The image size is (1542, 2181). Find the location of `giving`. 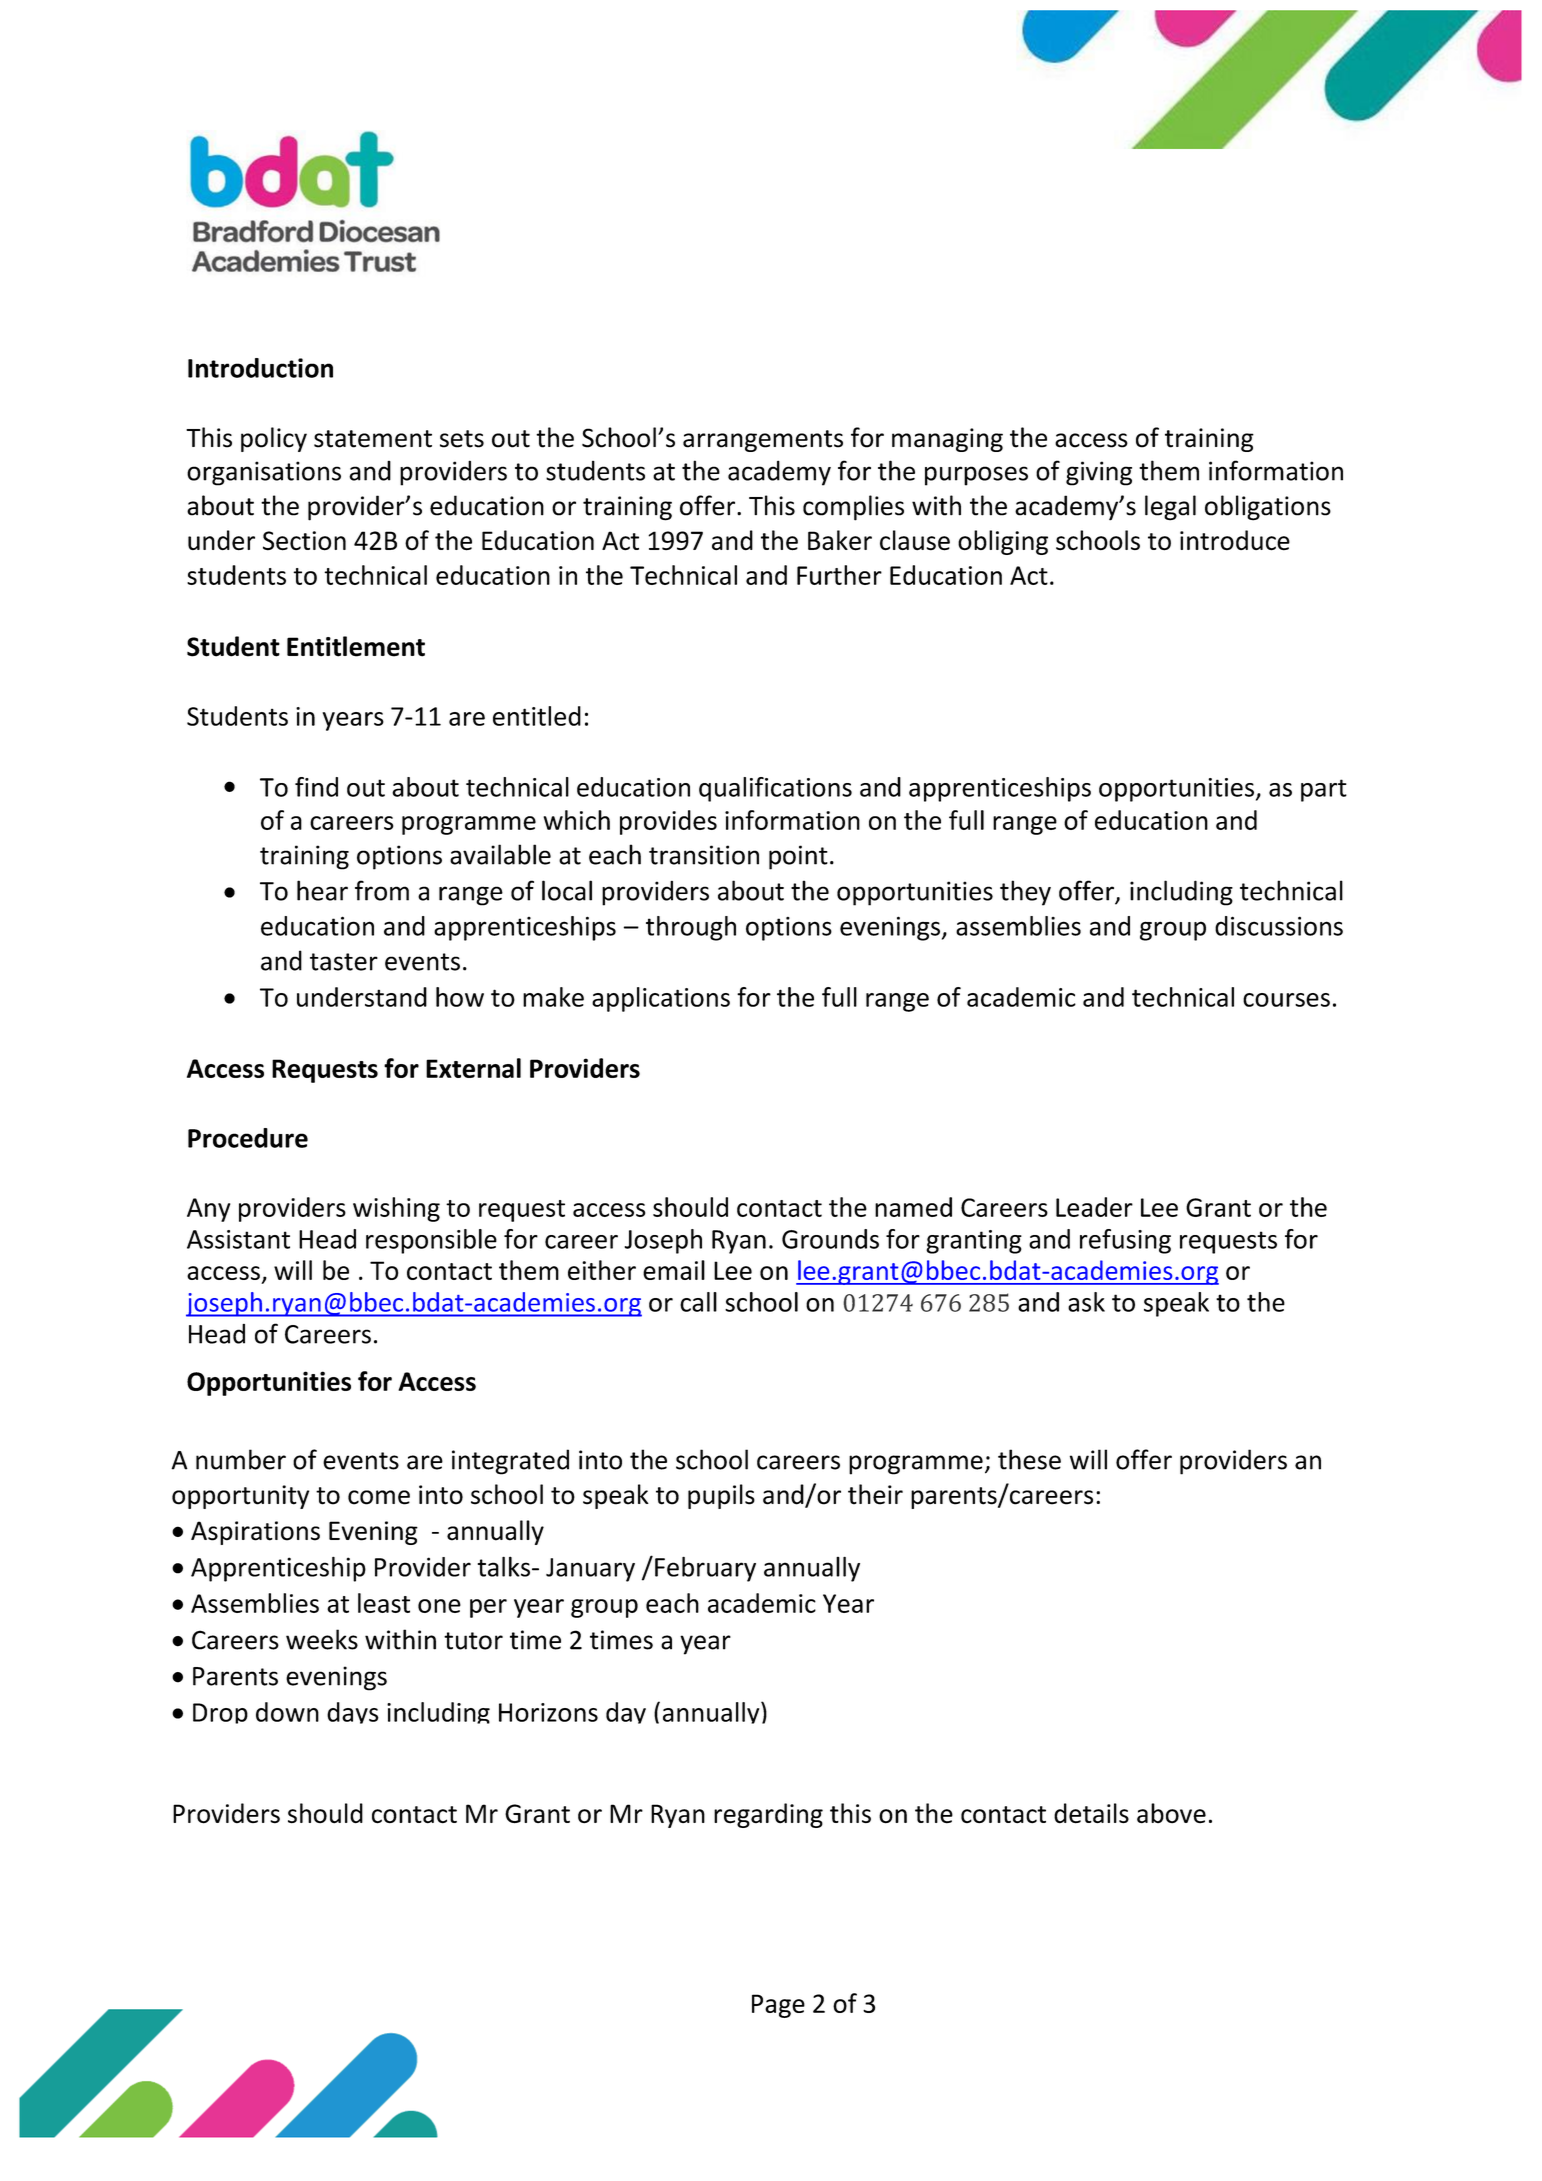

giving is located at coordinates (1099, 473).
